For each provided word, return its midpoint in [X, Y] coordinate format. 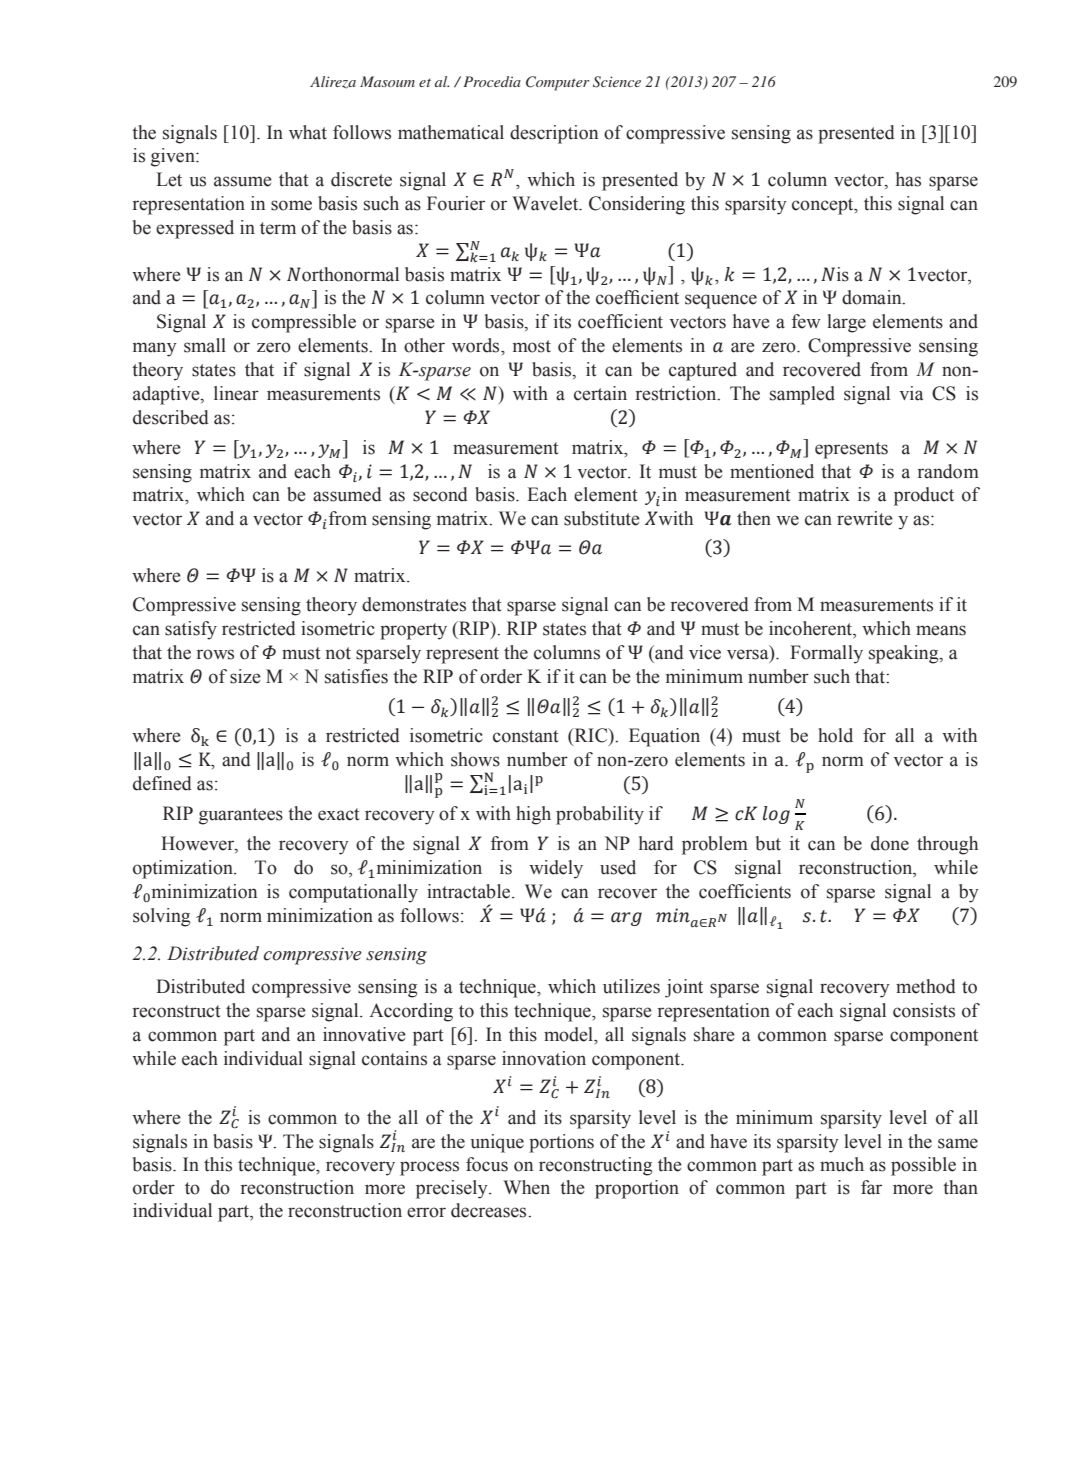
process [429, 1168]
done [890, 843]
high [533, 815]
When [526, 1187]
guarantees [241, 816]
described [171, 417]
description [554, 134]
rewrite [865, 518]
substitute [602, 518]
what [308, 132]
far [871, 1187]
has [908, 179]
